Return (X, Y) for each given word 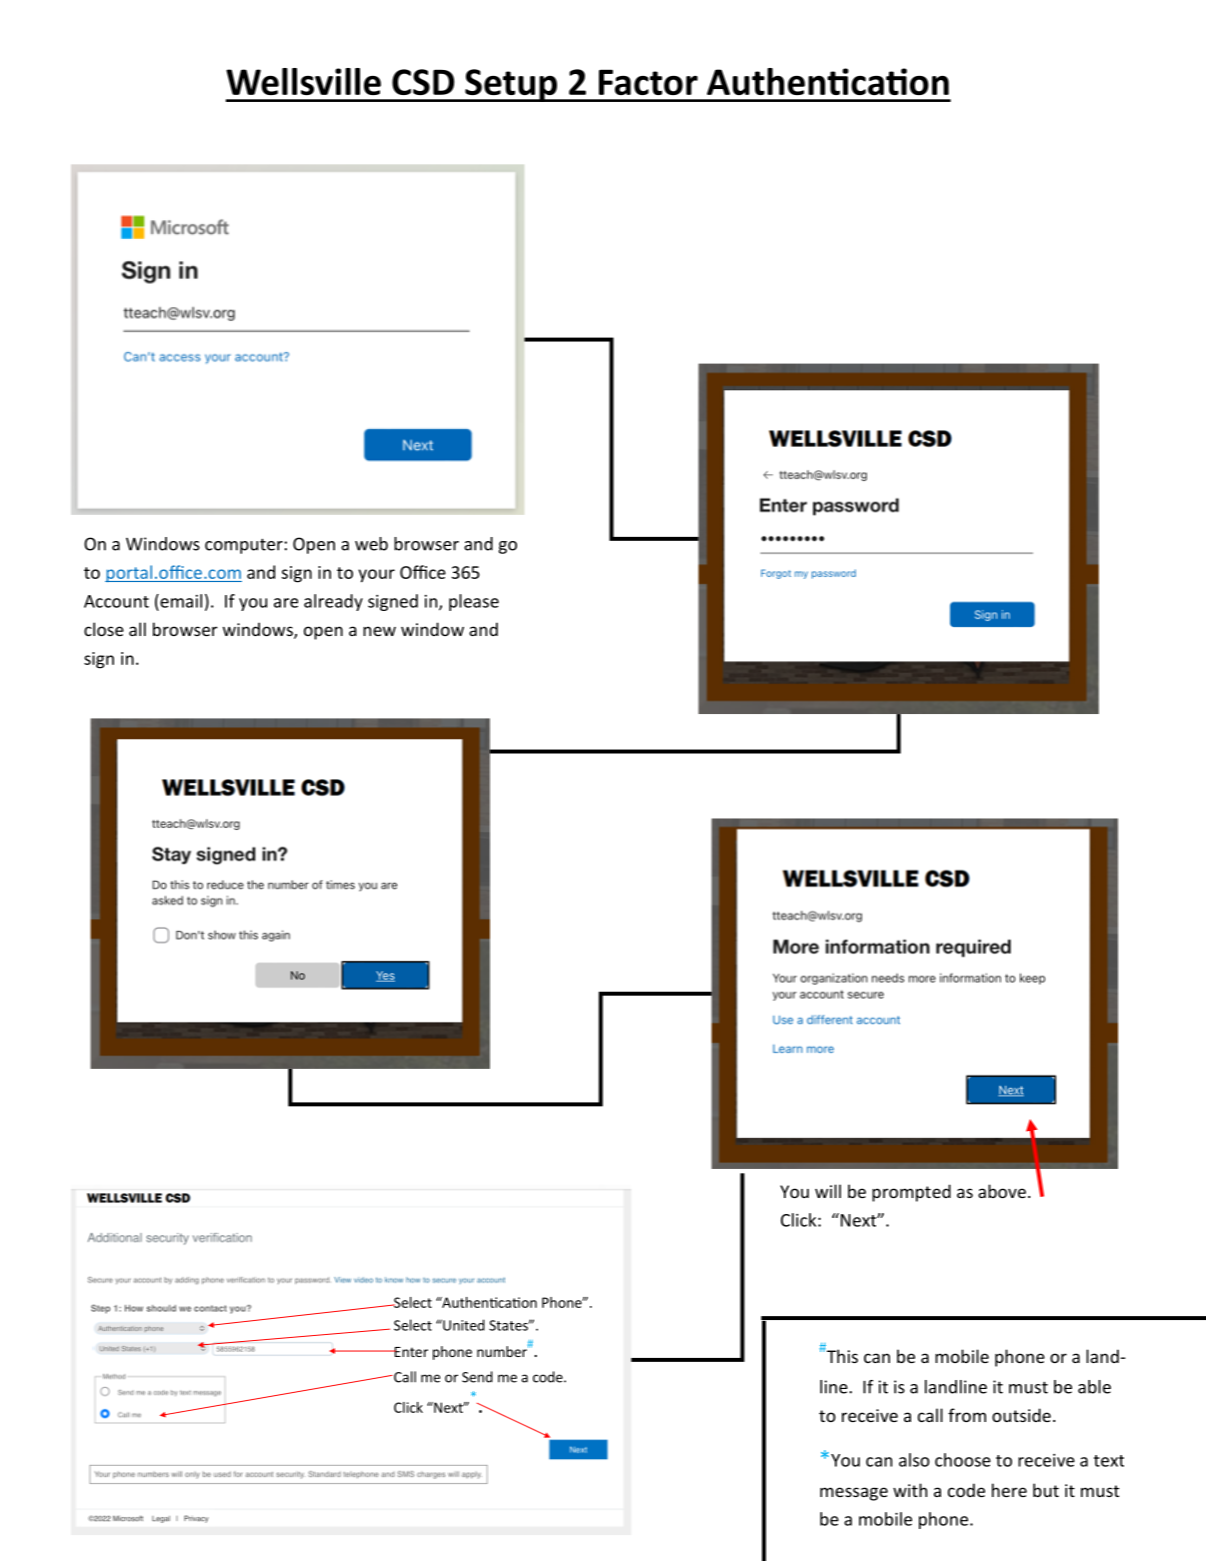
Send (477, 1377)
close (104, 629)
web (371, 544)
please (474, 602)
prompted (911, 1193)
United (463, 1325)
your (376, 576)
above (1002, 1191)
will (828, 1191)
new (379, 631)
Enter (410, 1352)
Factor (648, 82)
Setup (511, 85)
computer (244, 546)
